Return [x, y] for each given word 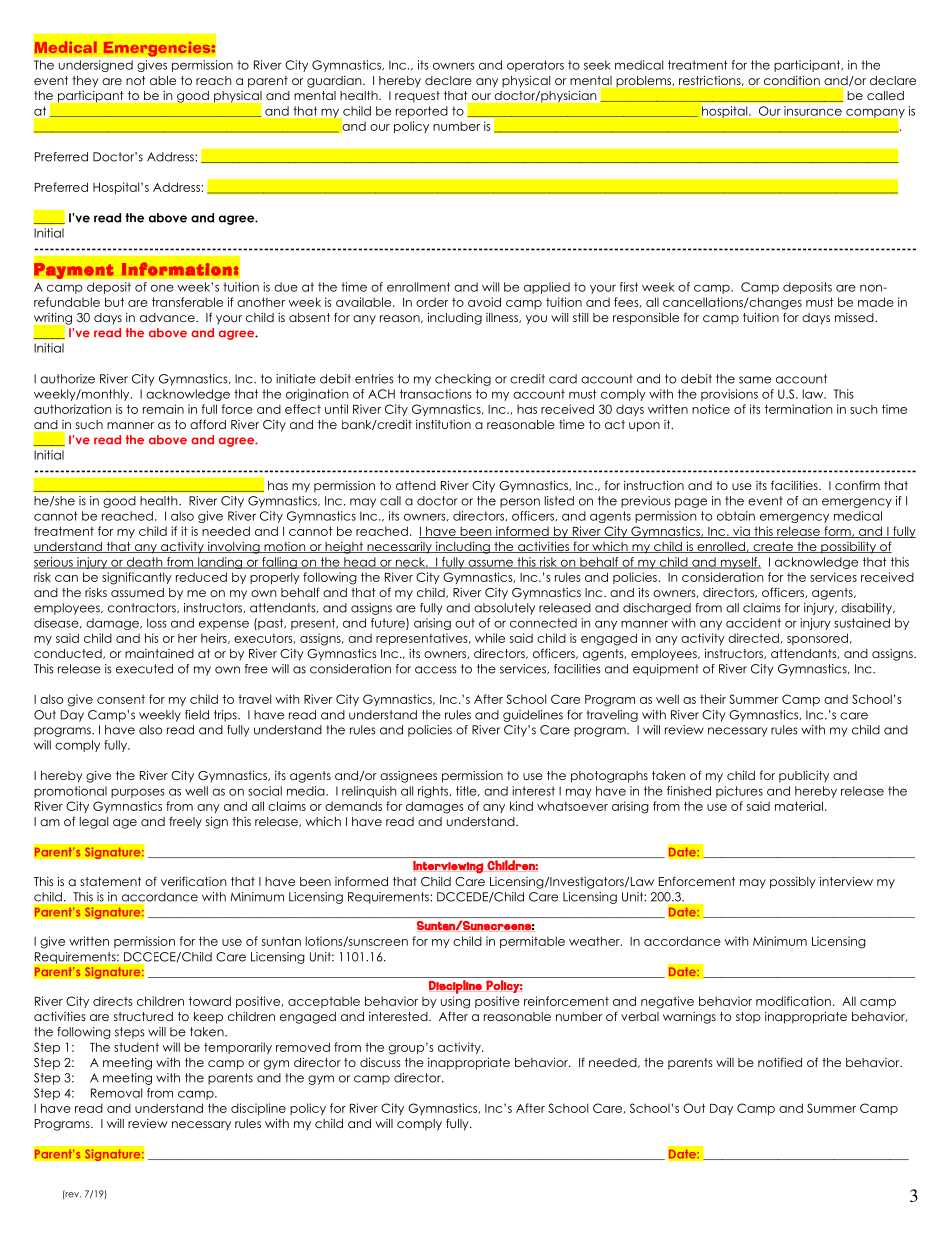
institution [443, 424]
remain [163, 409]
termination [798, 409]
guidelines [533, 716]
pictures [739, 792]
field [197, 715]
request [417, 97]
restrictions [711, 81]
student [136, 1047]
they [85, 82]
